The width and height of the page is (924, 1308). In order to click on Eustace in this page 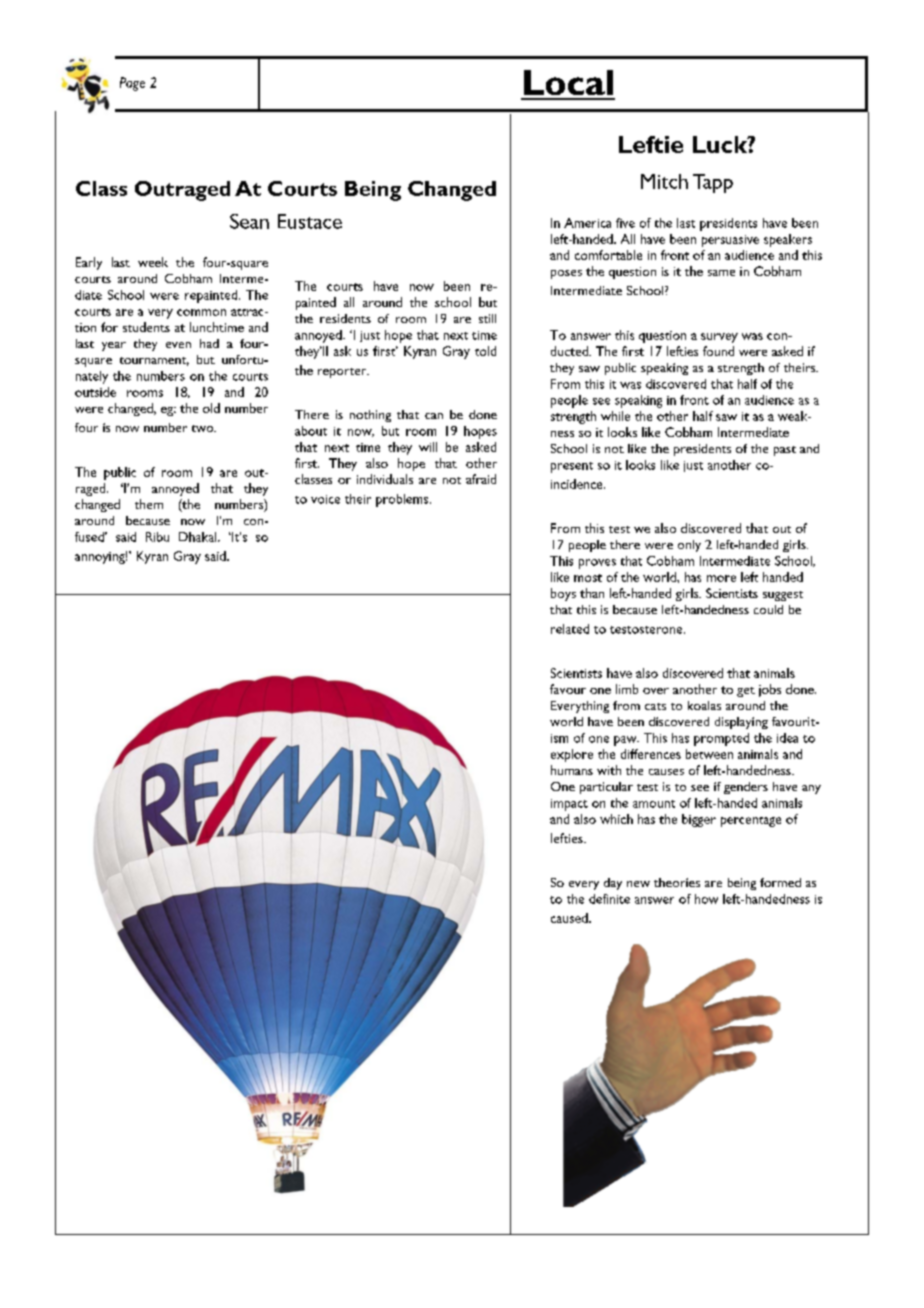, I will do `click(310, 221)`.
